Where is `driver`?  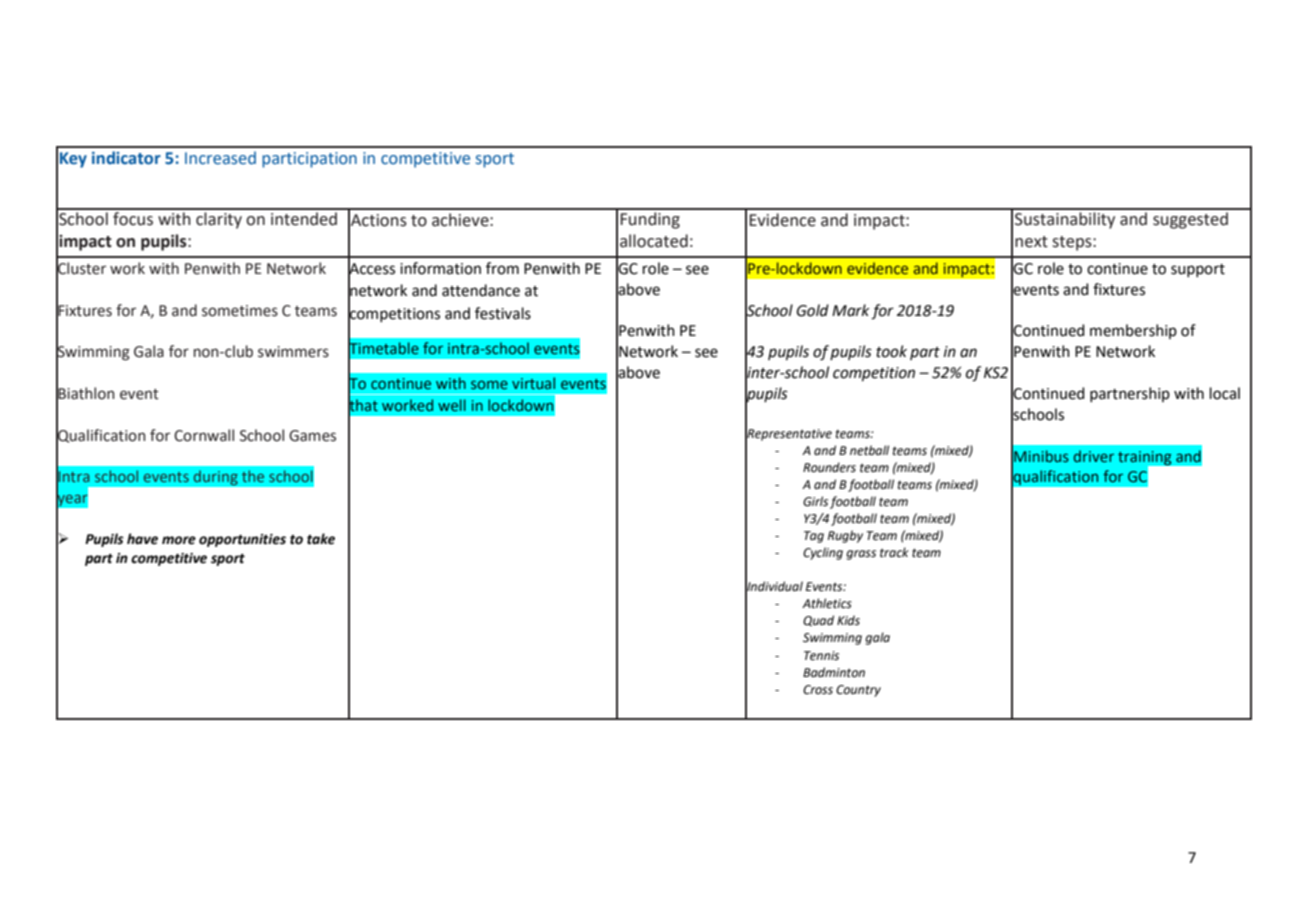
driver is located at coordinates (1094, 456).
